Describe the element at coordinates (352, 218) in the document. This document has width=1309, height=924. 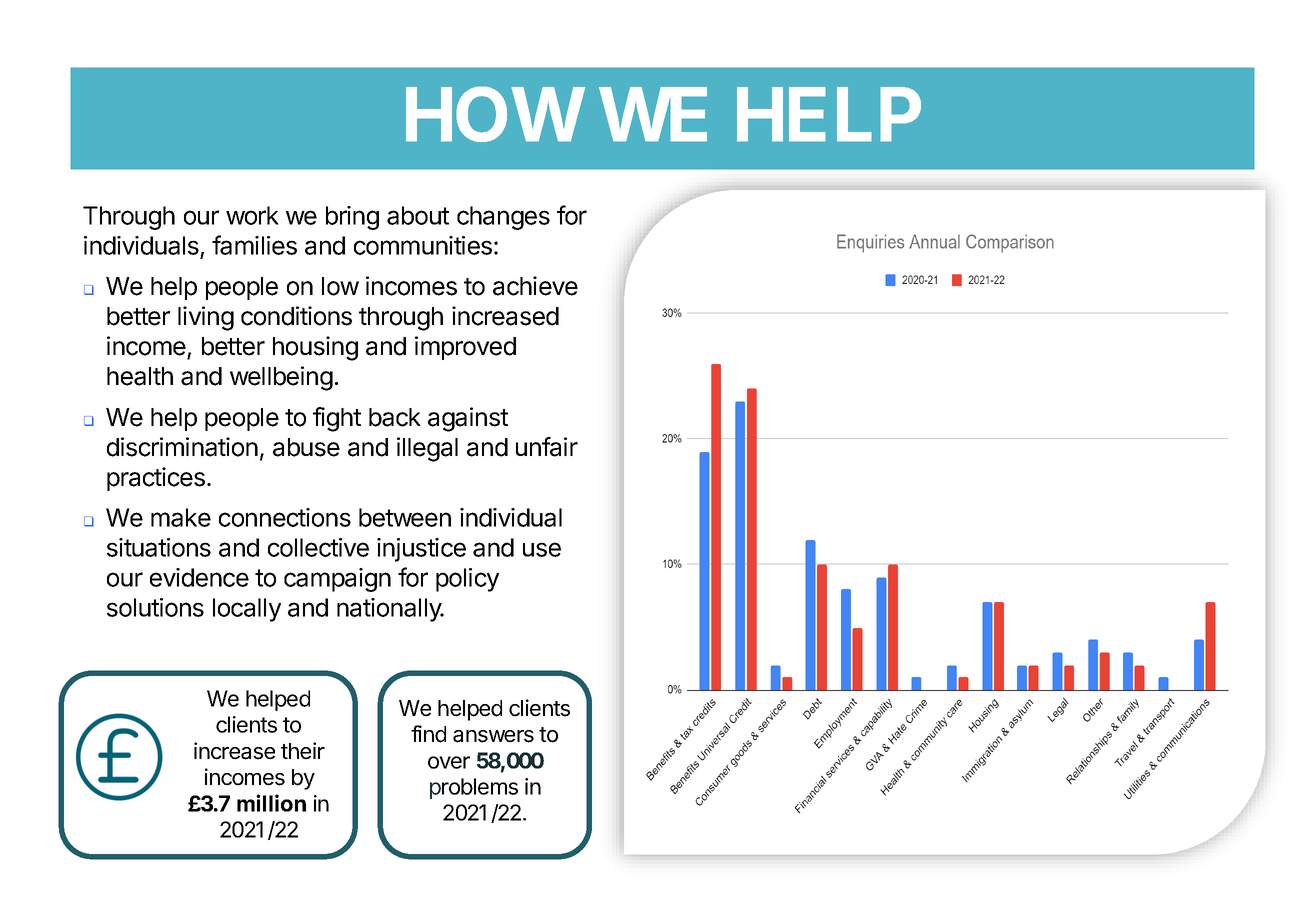
I see `bring` at that location.
